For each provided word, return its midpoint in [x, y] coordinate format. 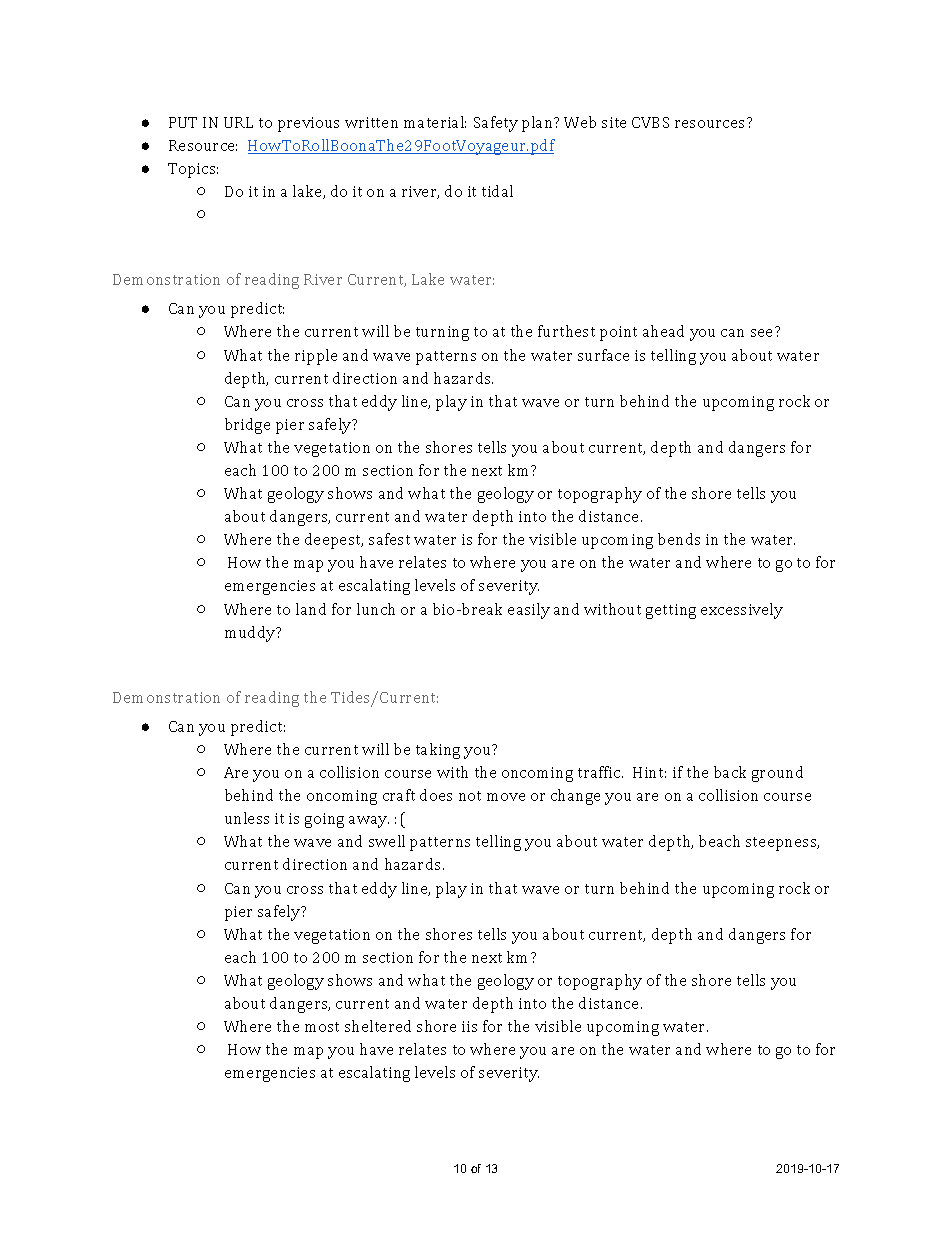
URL [238, 122]
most [322, 1027]
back [730, 772]
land [311, 609]
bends [679, 539]
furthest [566, 331]
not [470, 796]
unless [247, 818]
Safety [496, 124]
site [614, 122]
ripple [316, 357]
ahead [663, 331]
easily [529, 611]
